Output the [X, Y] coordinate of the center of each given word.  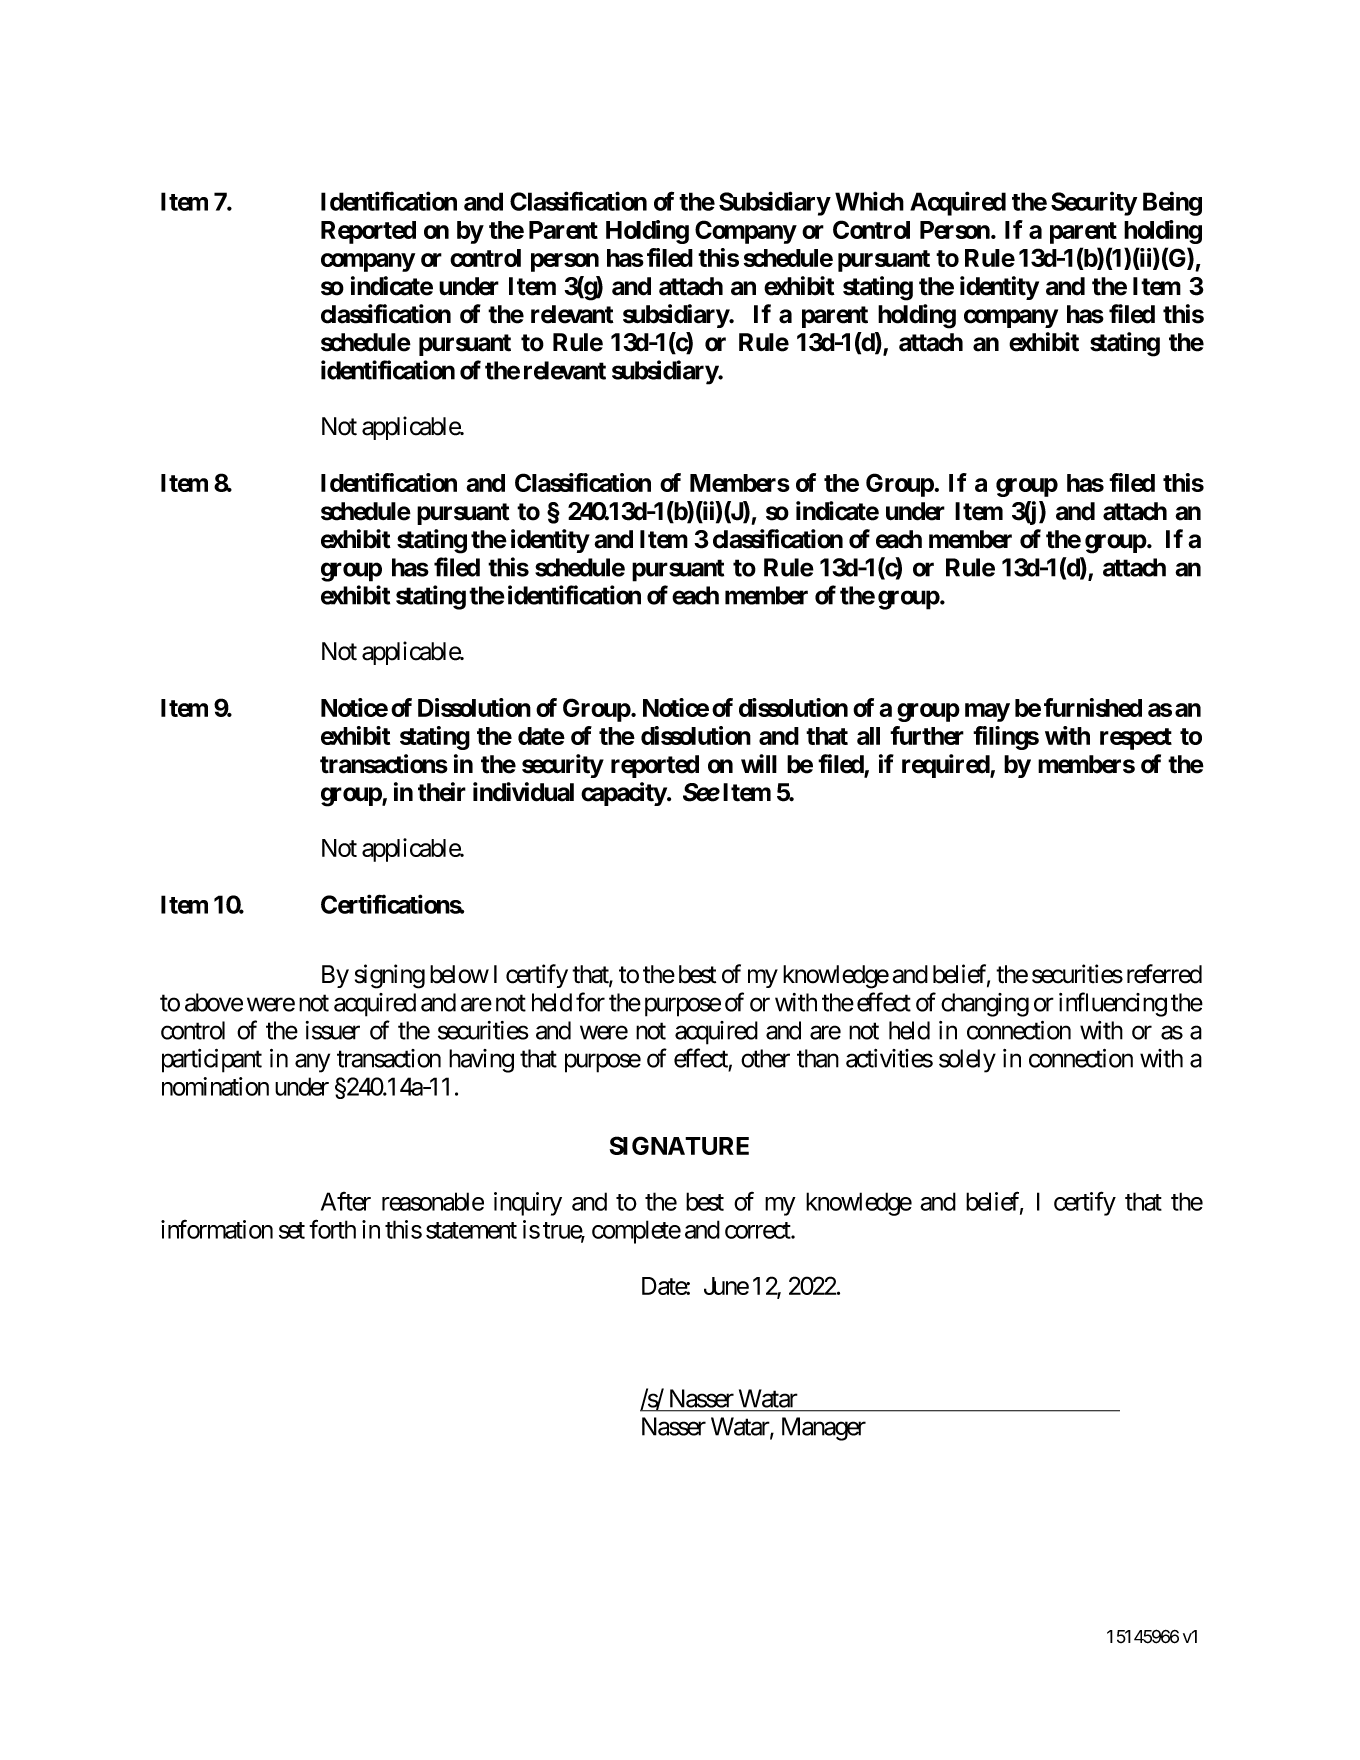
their [442, 792]
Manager [824, 1429]
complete [636, 1232]
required [946, 766]
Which [869, 201]
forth [332, 1229]
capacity [624, 794]
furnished [1093, 707]
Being [1172, 203]
